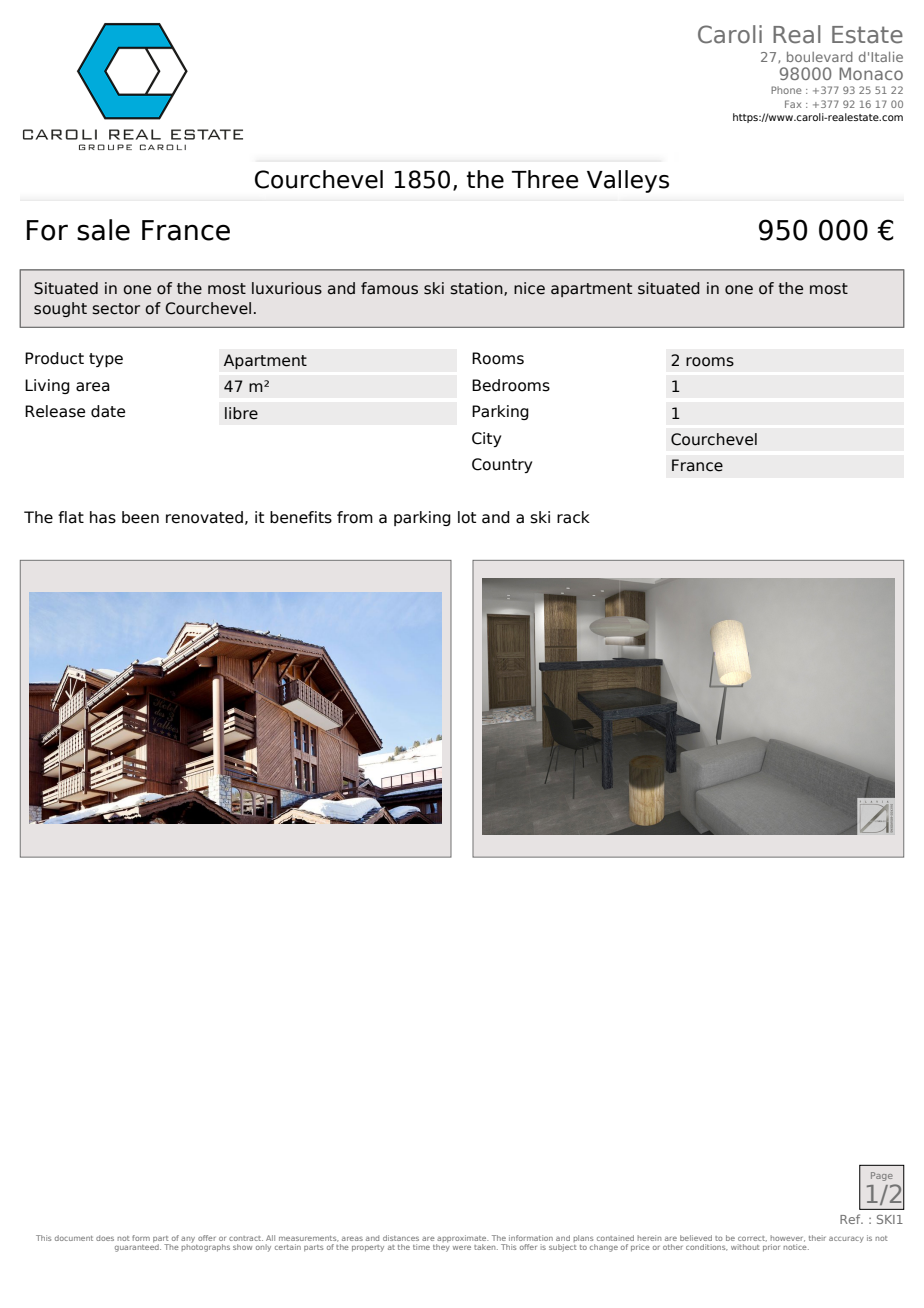 The height and width of the document is (1308, 924). I want to click on has, so click(103, 517).
